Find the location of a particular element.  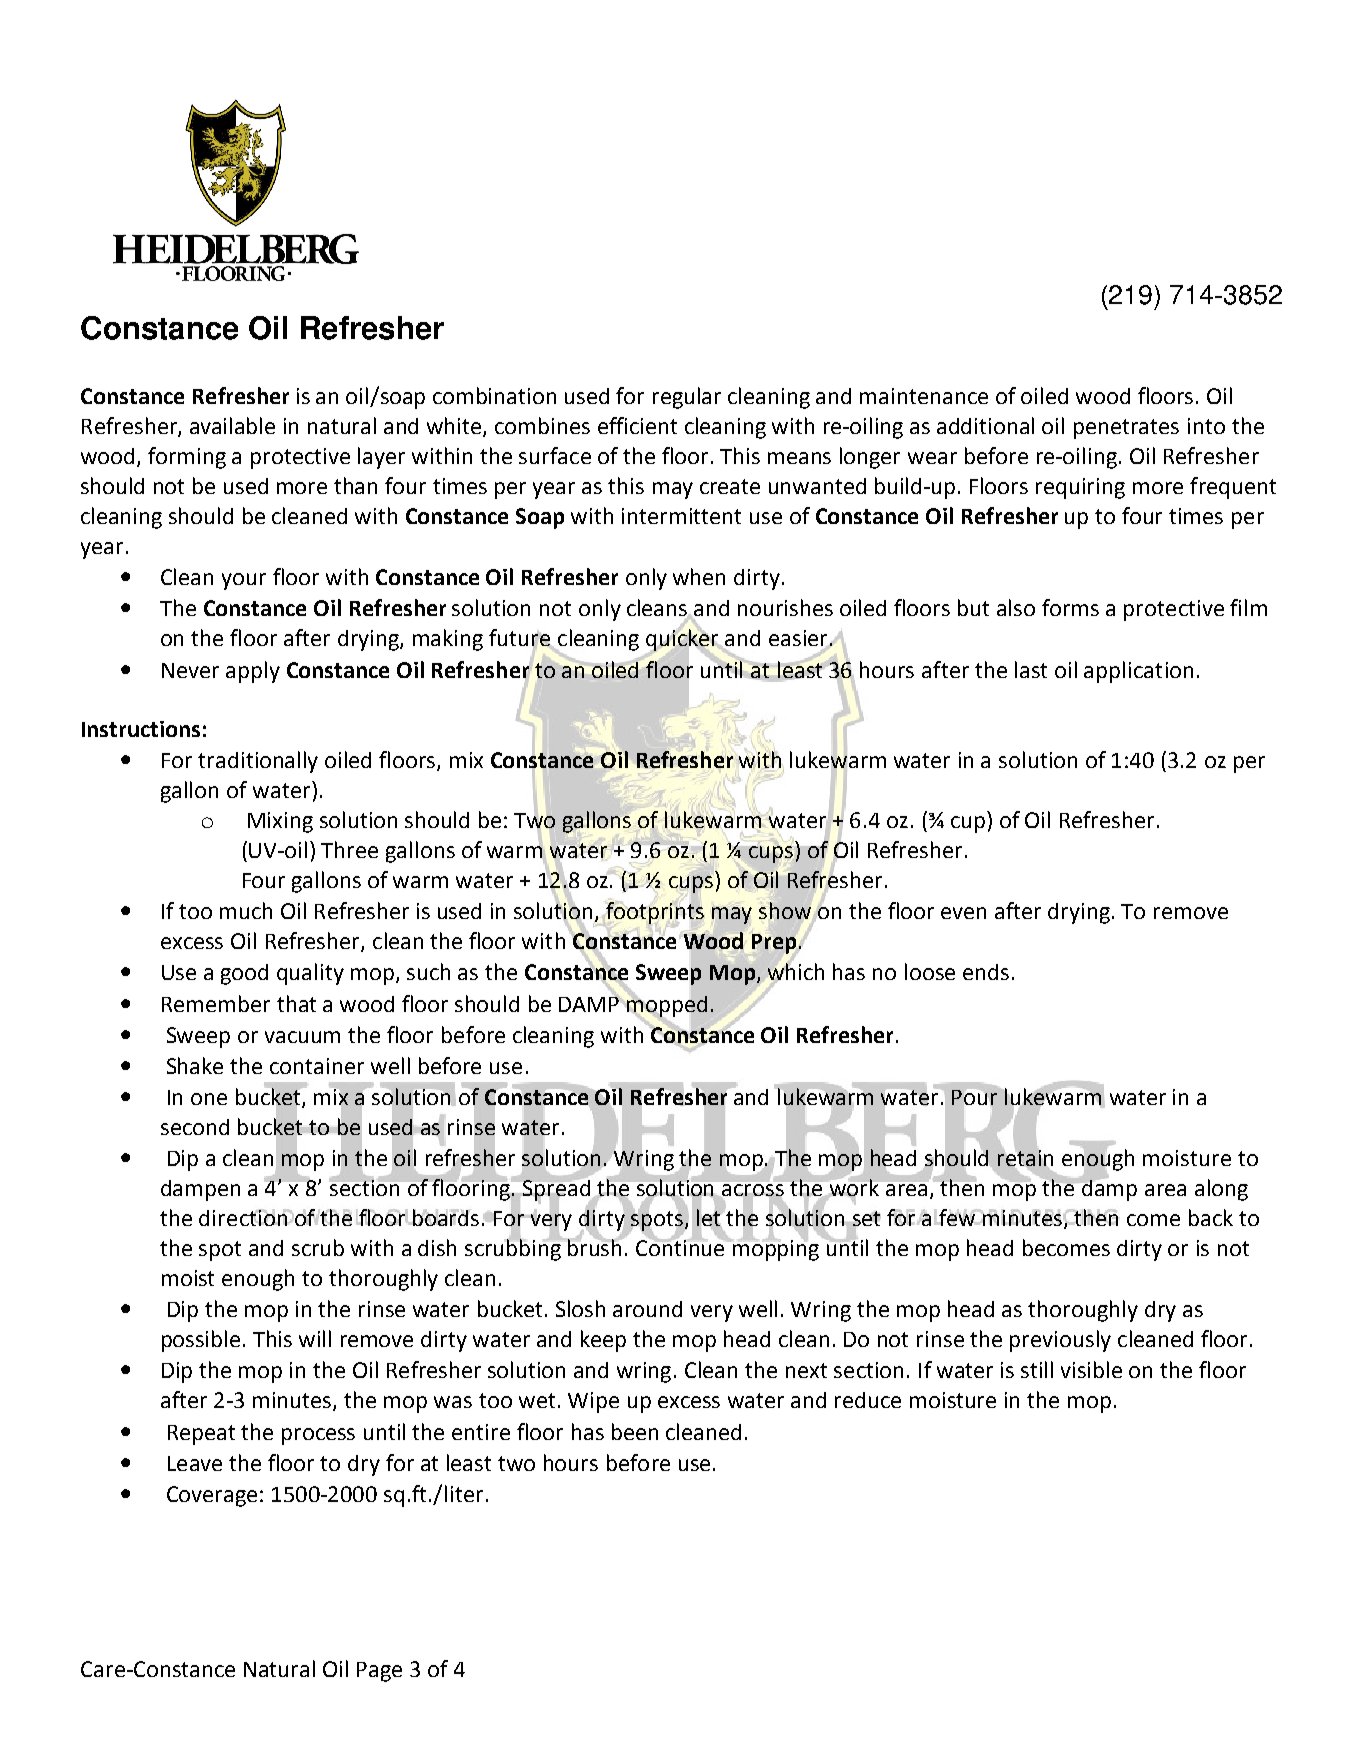

ends is located at coordinates (986, 972).
